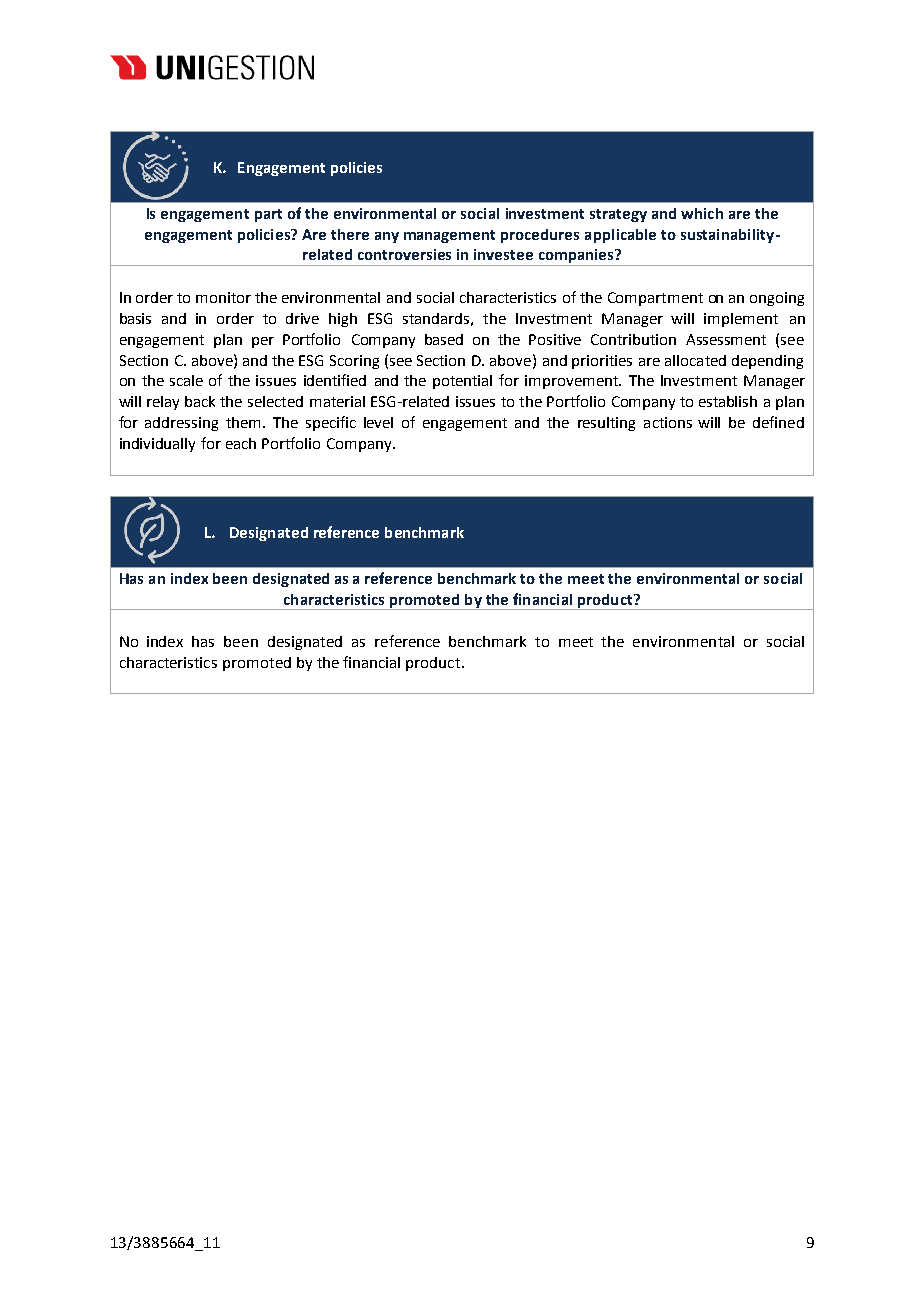 The width and height of the document is (924, 1307). I want to click on high, so click(343, 320).
